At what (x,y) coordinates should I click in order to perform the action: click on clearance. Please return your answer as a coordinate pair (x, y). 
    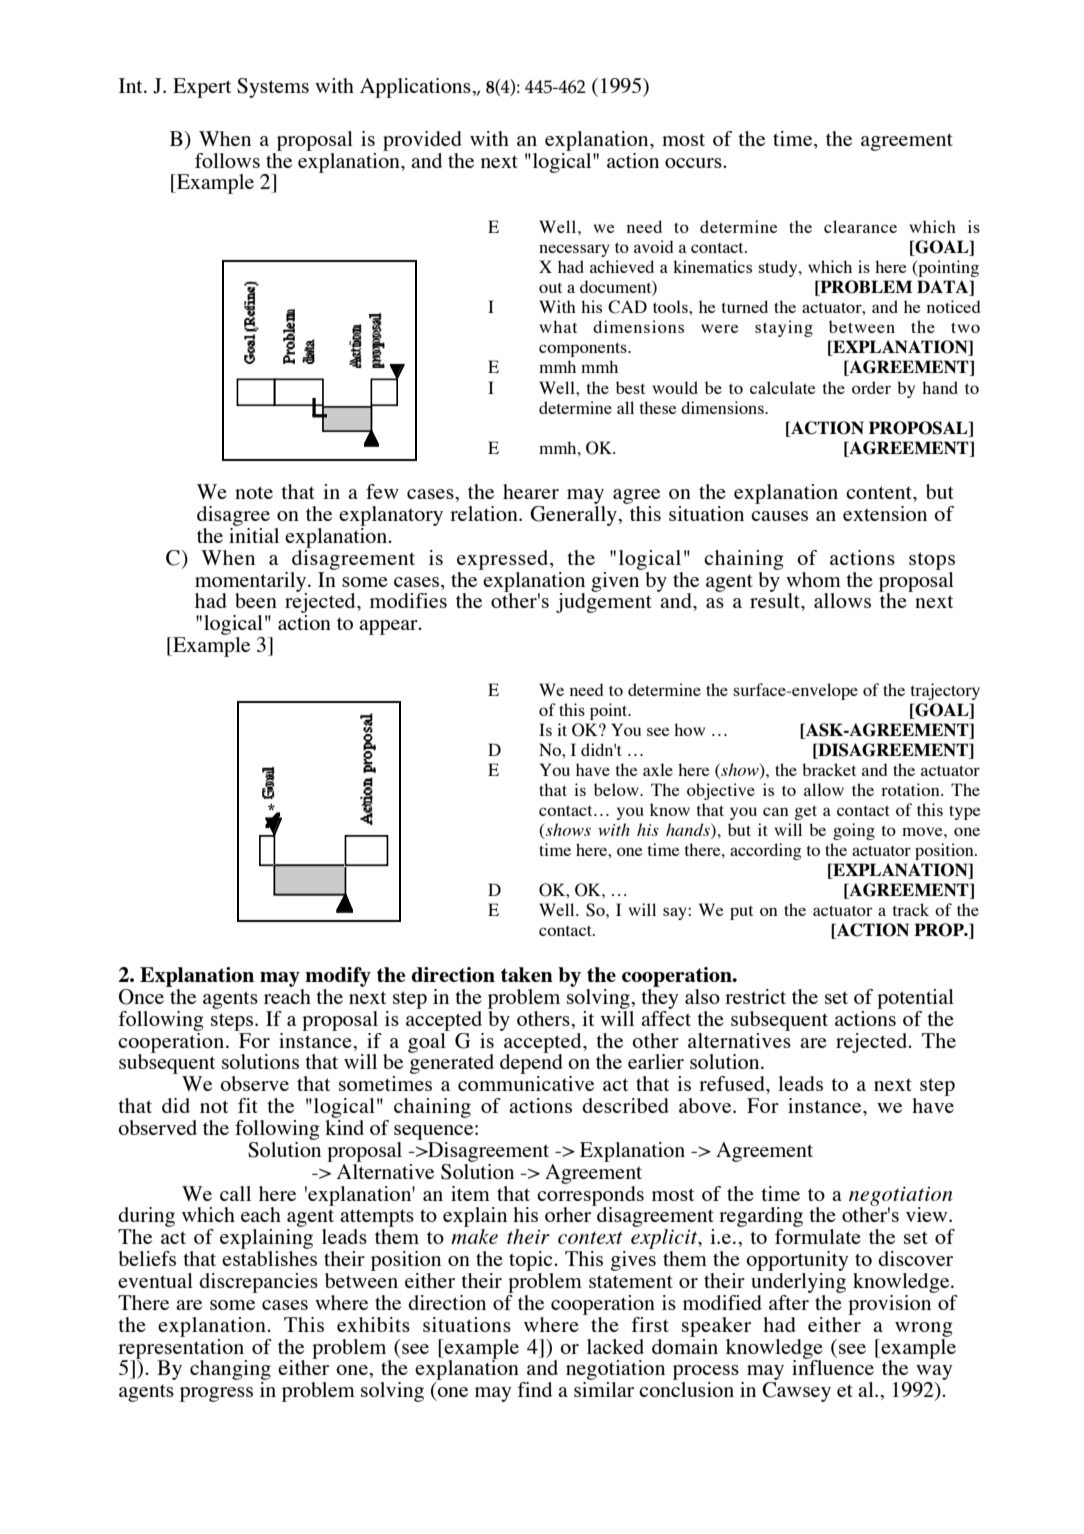
    Looking at the image, I should click on (860, 226).
